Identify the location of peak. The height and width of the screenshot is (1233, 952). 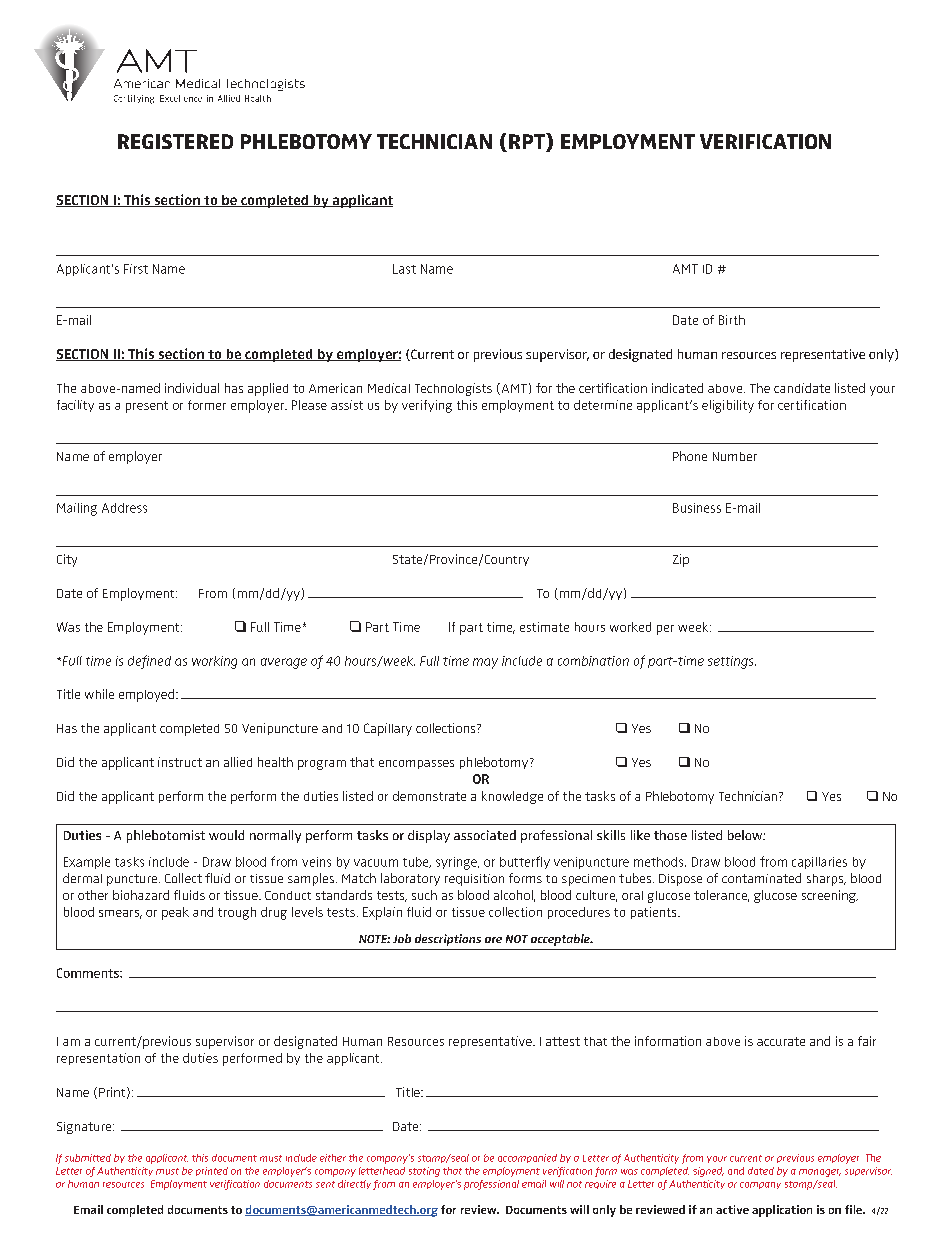
(175, 913).
